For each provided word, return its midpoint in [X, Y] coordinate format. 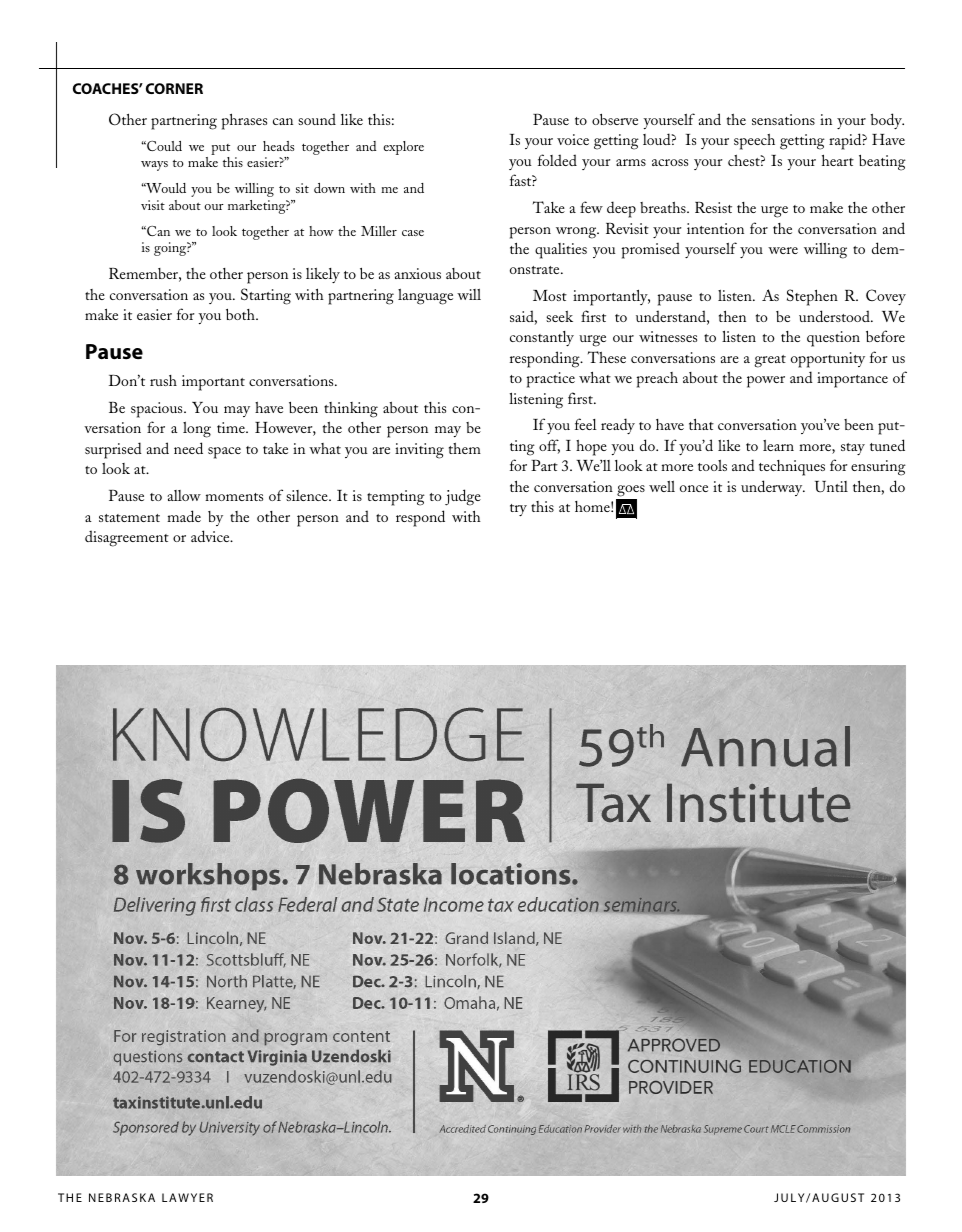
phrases [244, 121]
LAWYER [187, 1197]
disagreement [127, 538]
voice [573, 139]
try [518, 510]
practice [551, 380]
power [766, 382]
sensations [783, 119]
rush [163, 380]
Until [831, 487]
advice [211, 536]
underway [773, 488]
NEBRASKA [122, 1197]
